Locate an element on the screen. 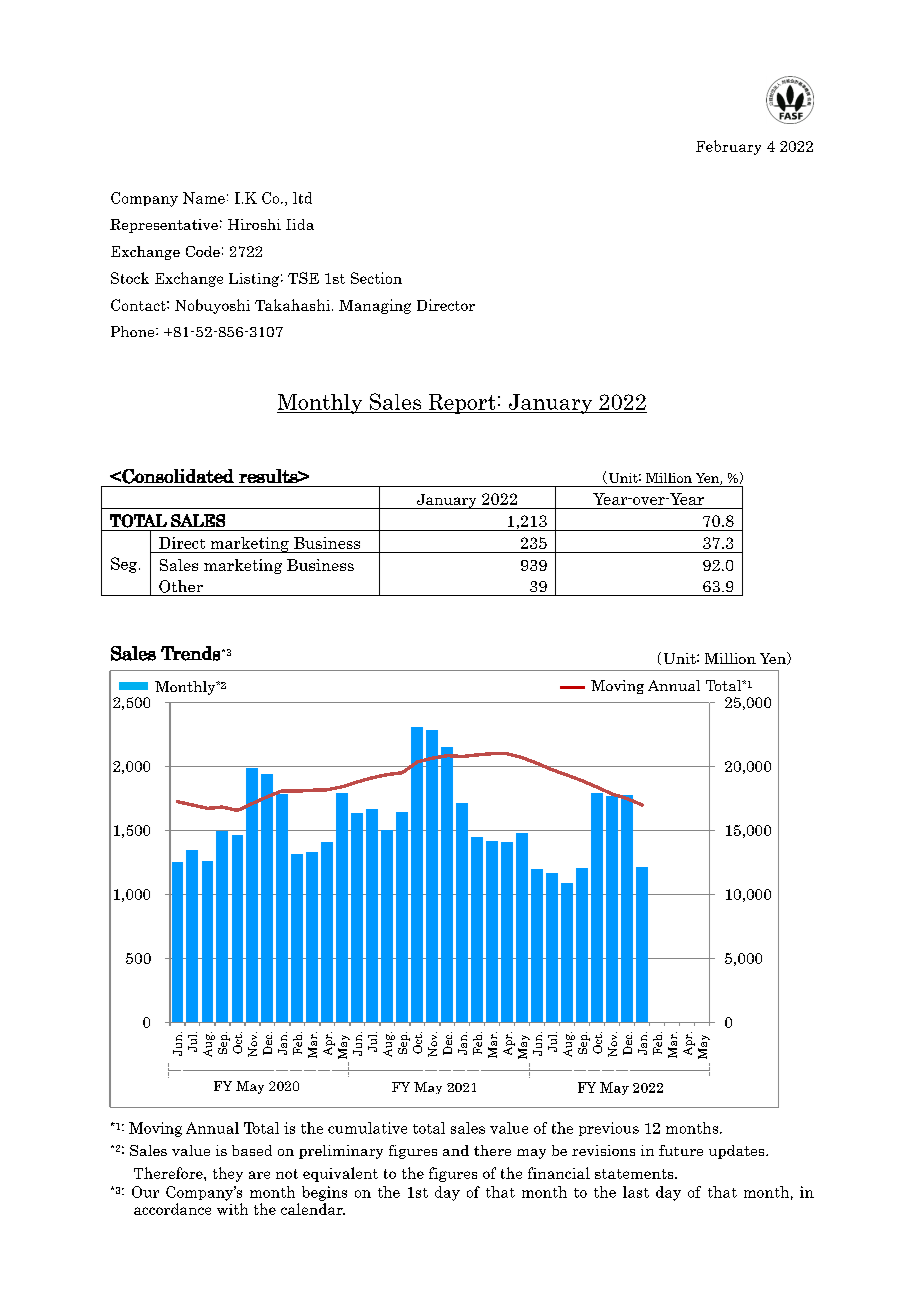  statements is located at coordinates (635, 1174).
